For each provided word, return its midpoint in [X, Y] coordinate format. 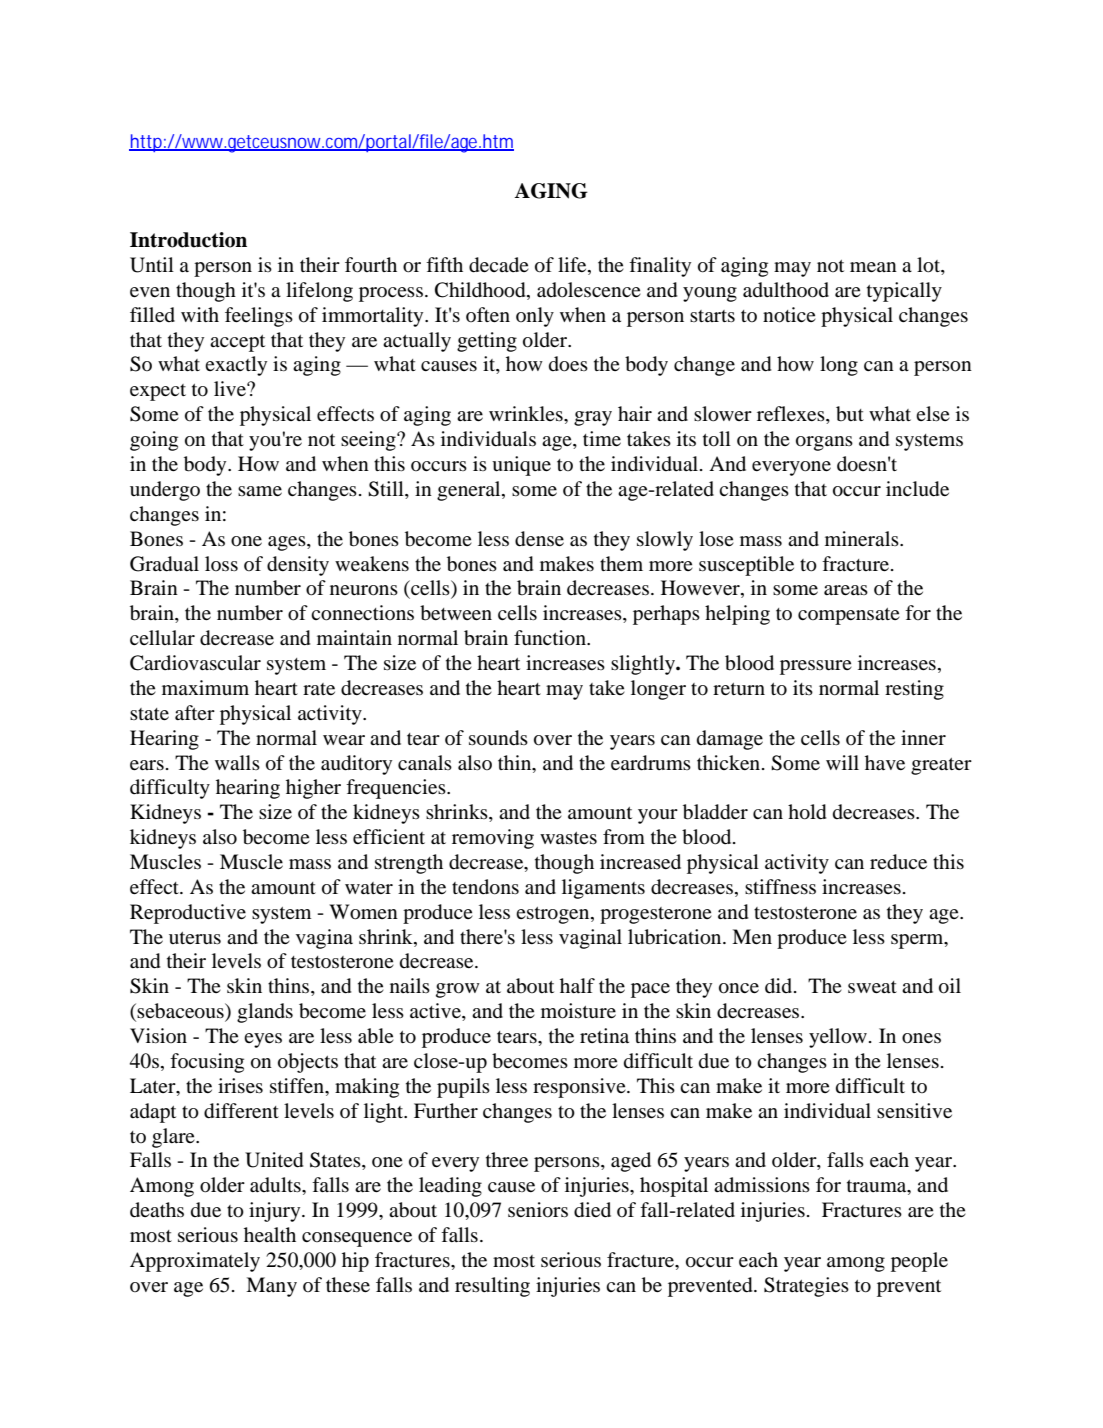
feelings [259, 317]
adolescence [589, 290]
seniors [538, 1210]
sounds [498, 738]
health [270, 1234]
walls [237, 762]
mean [873, 267]
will [842, 762]
